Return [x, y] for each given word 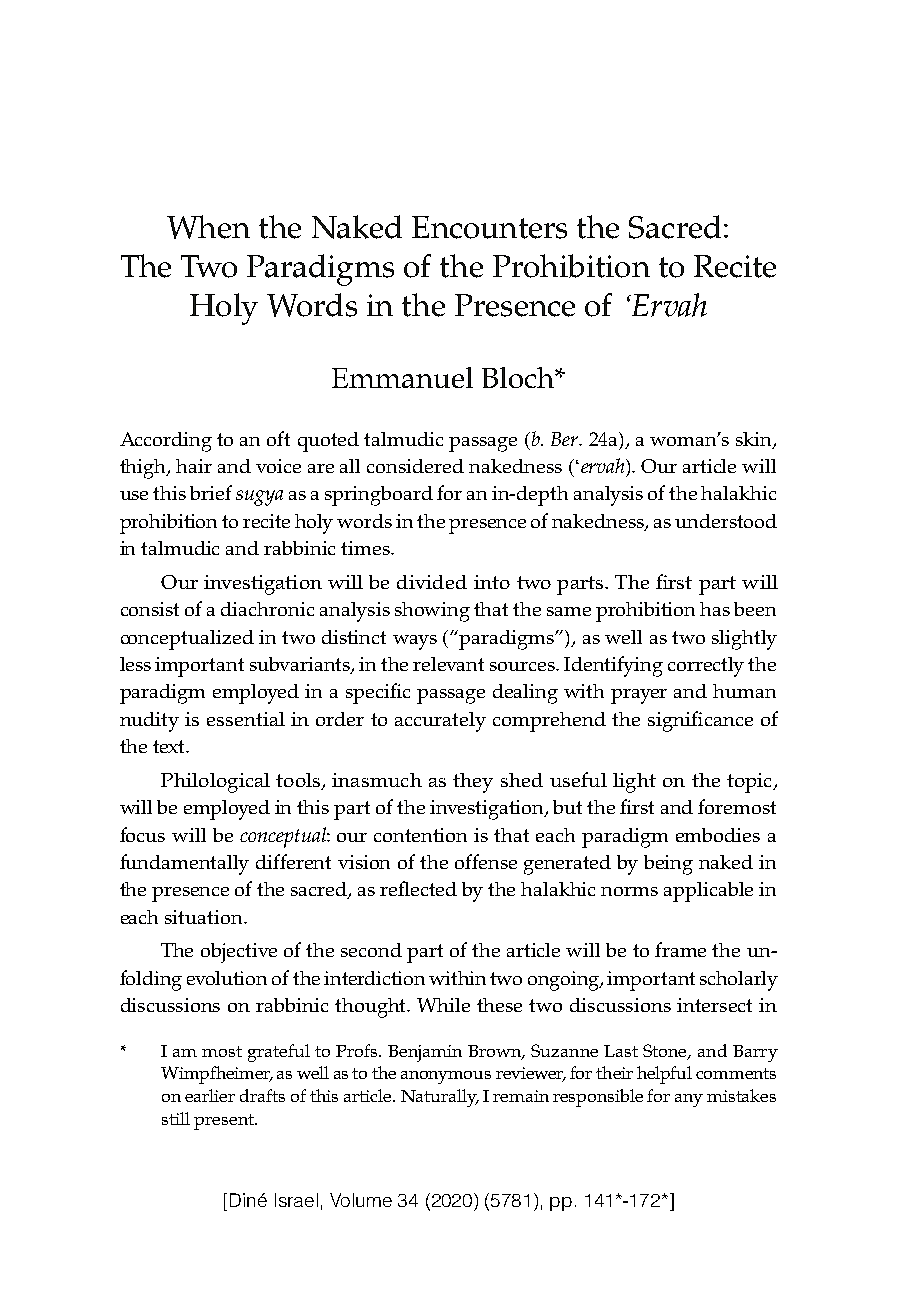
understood [726, 521]
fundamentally [184, 864]
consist [150, 609]
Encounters [489, 227]
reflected [418, 888]
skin [755, 440]
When [208, 227]
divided [432, 582]
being [668, 865]
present [225, 1122]
